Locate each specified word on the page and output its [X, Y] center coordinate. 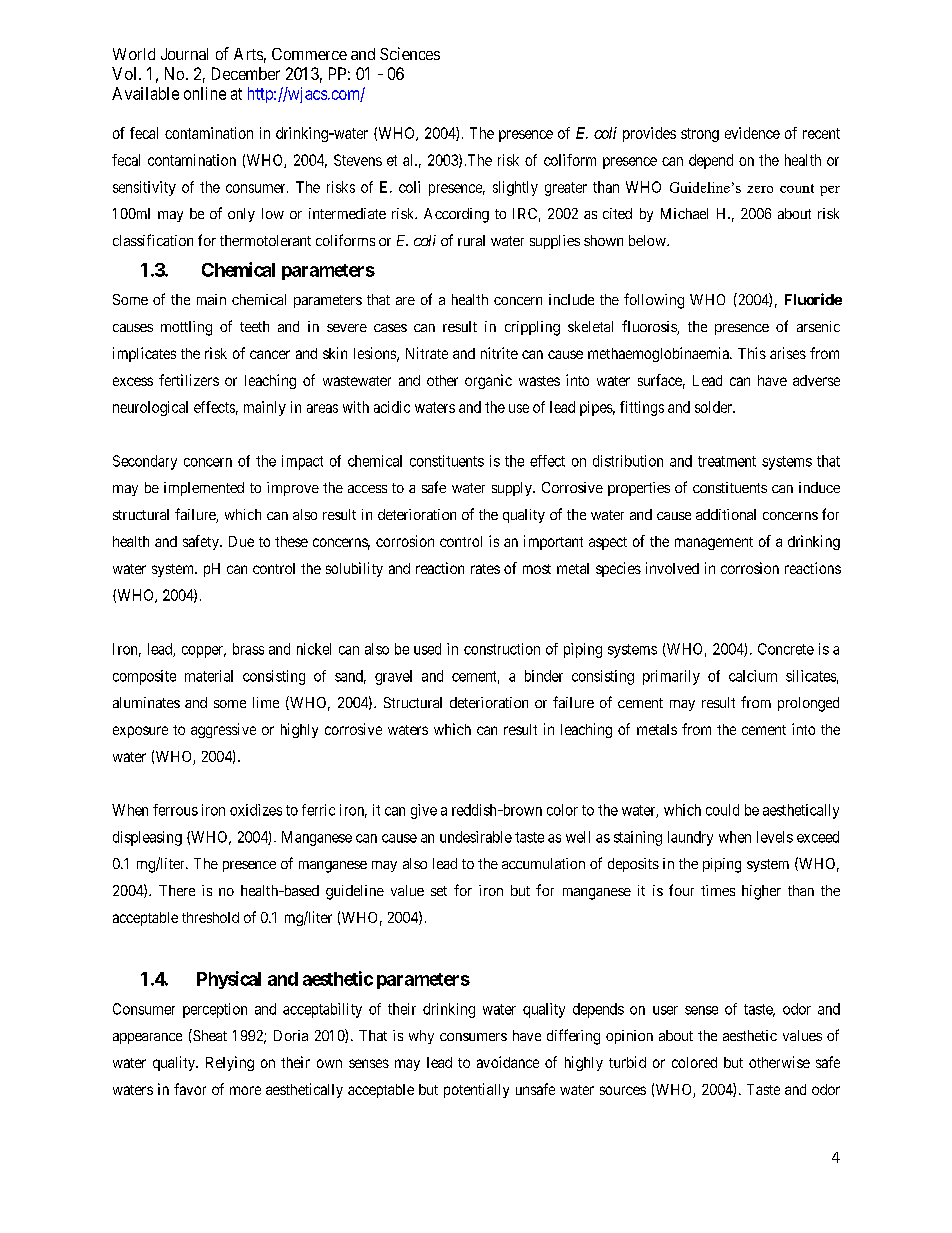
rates [485, 569]
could [722, 810]
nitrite [499, 353]
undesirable [476, 837]
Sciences [410, 53]
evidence [752, 133]
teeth [254, 326]
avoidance [508, 1062]
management [714, 543]
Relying [230, 1063]
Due [241, 541]
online [205, 93]
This [752, 353]
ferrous [175, 810]
